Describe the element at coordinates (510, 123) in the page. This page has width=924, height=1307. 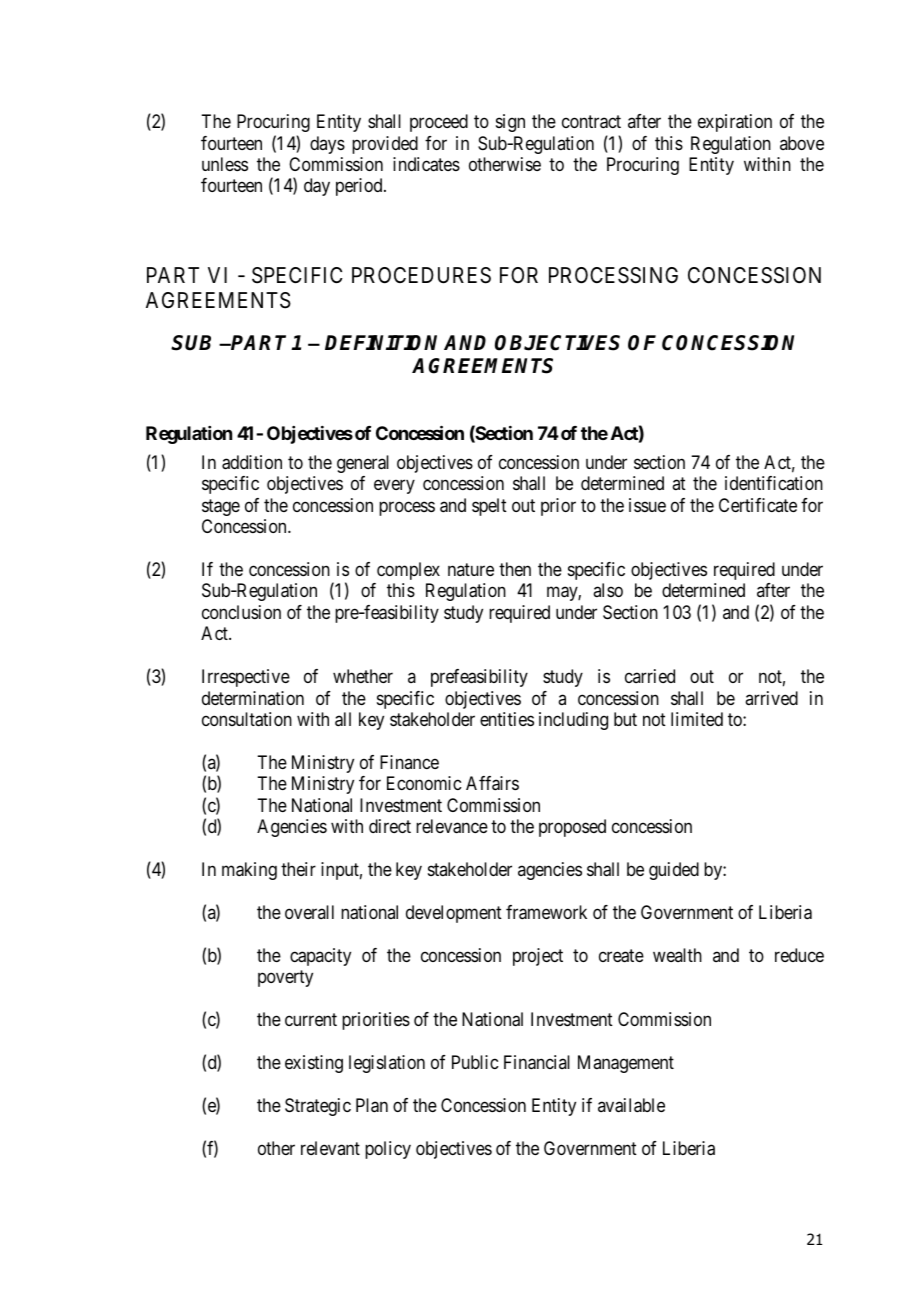
I see `sign` at that location.
